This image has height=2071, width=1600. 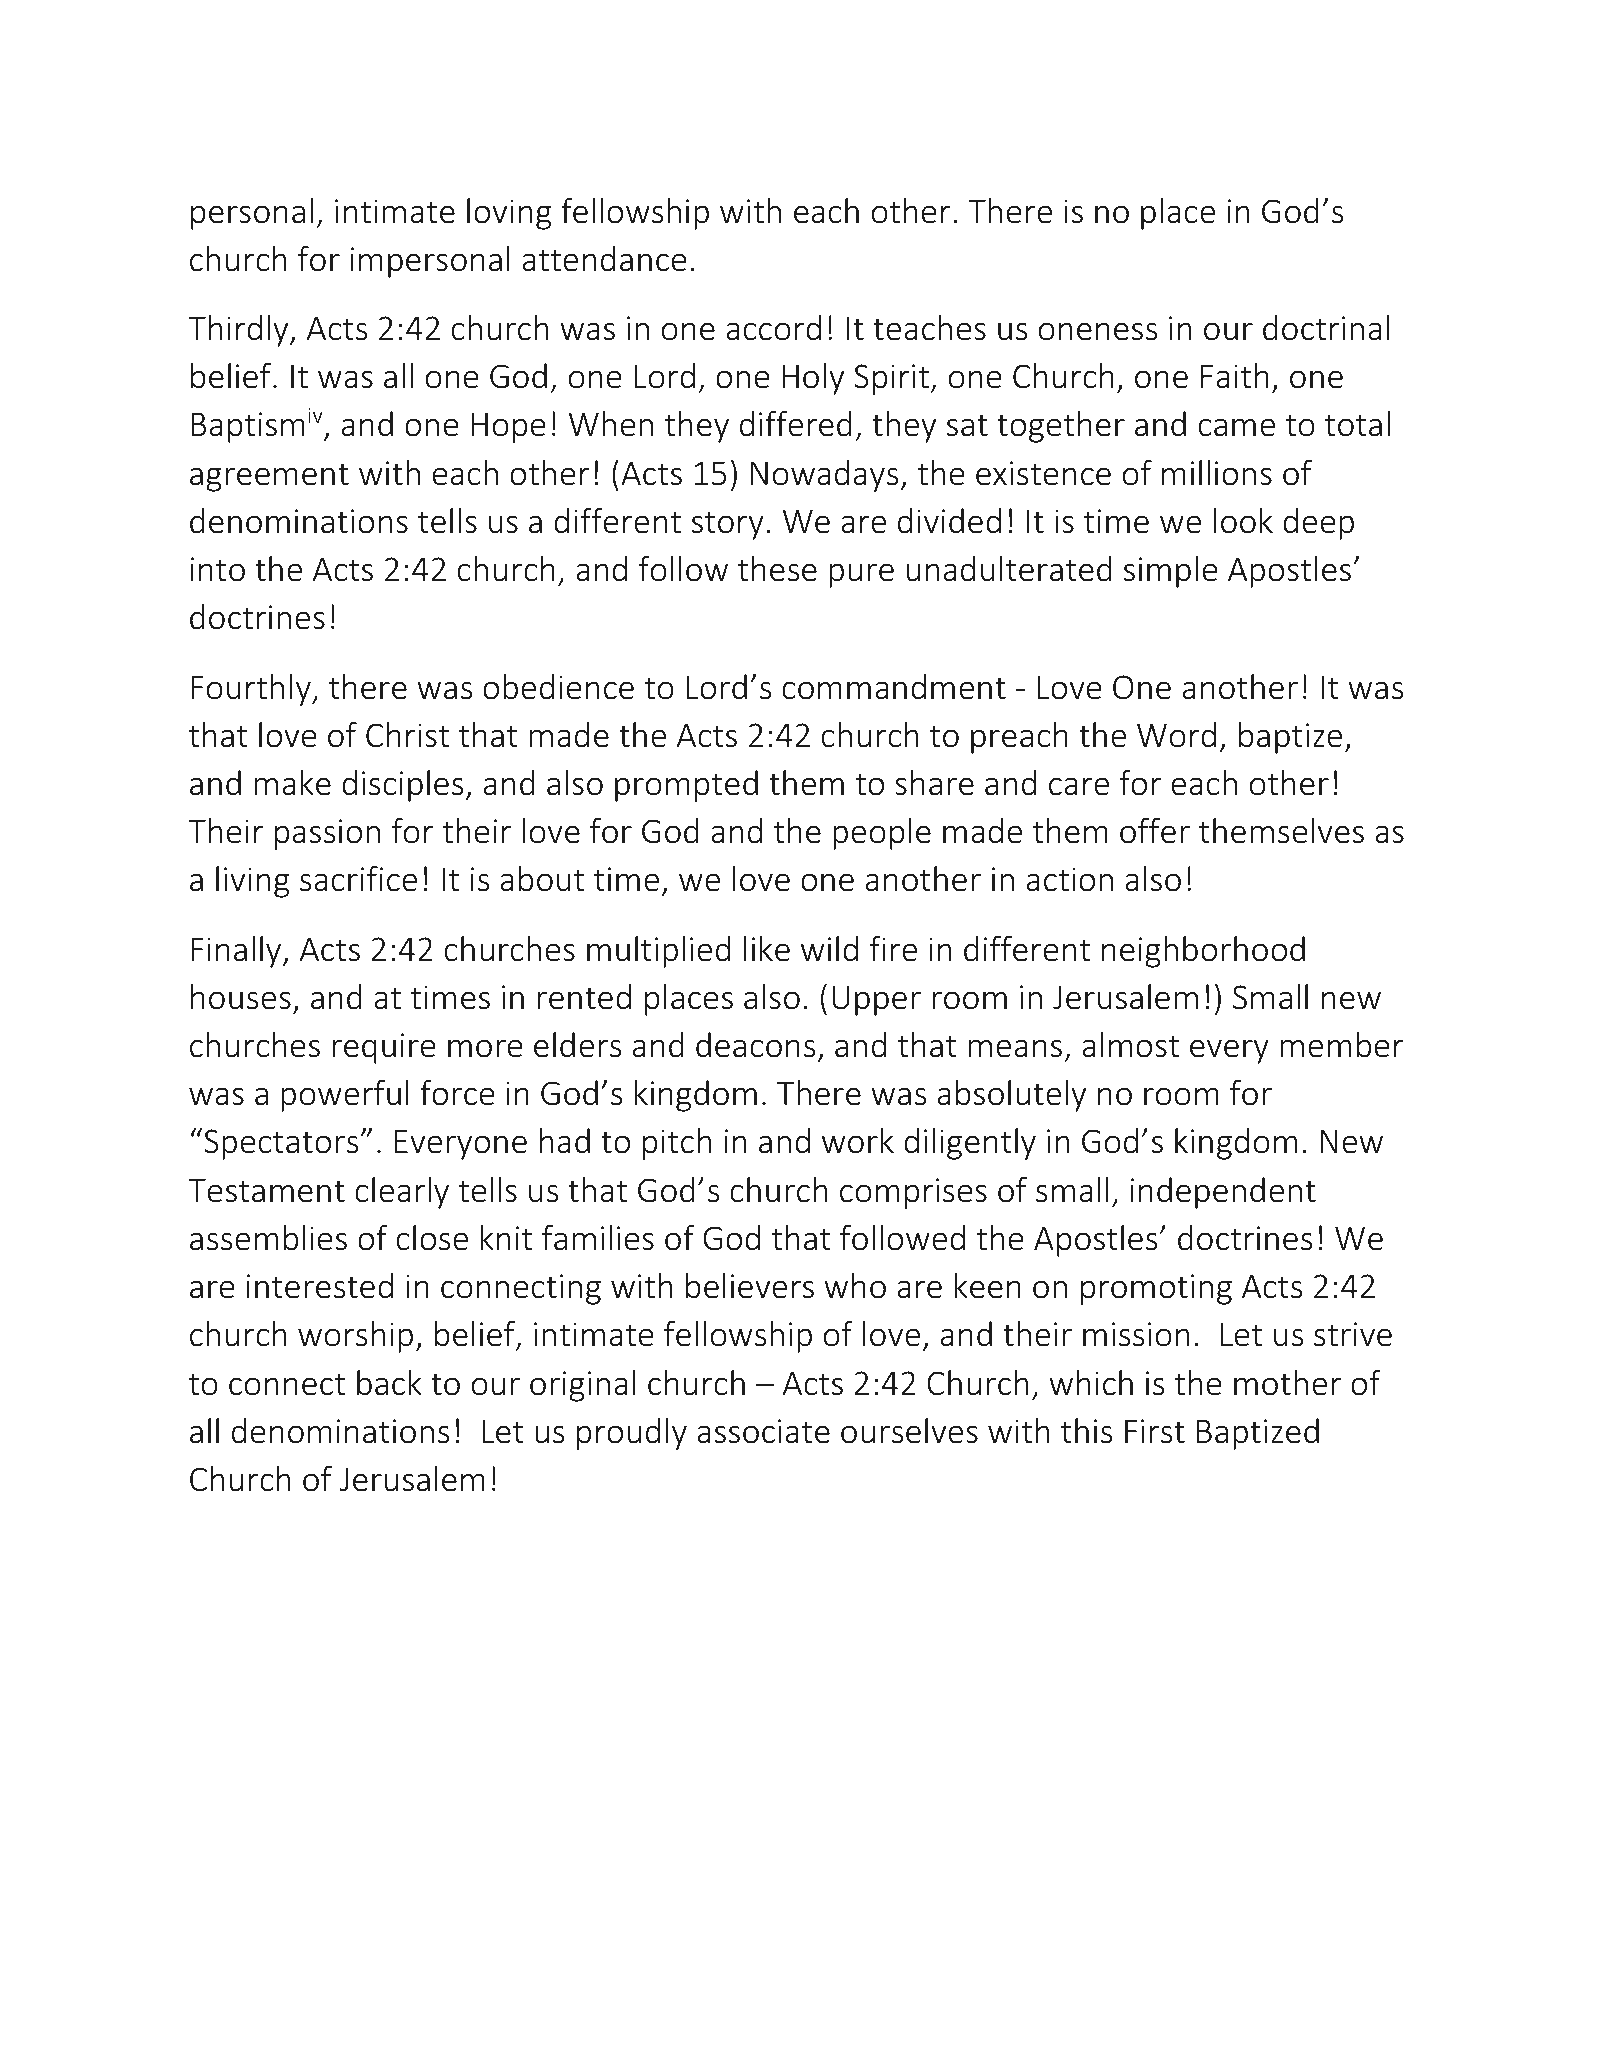 I want to click on Nowadays, so click(x=824, y=476).
